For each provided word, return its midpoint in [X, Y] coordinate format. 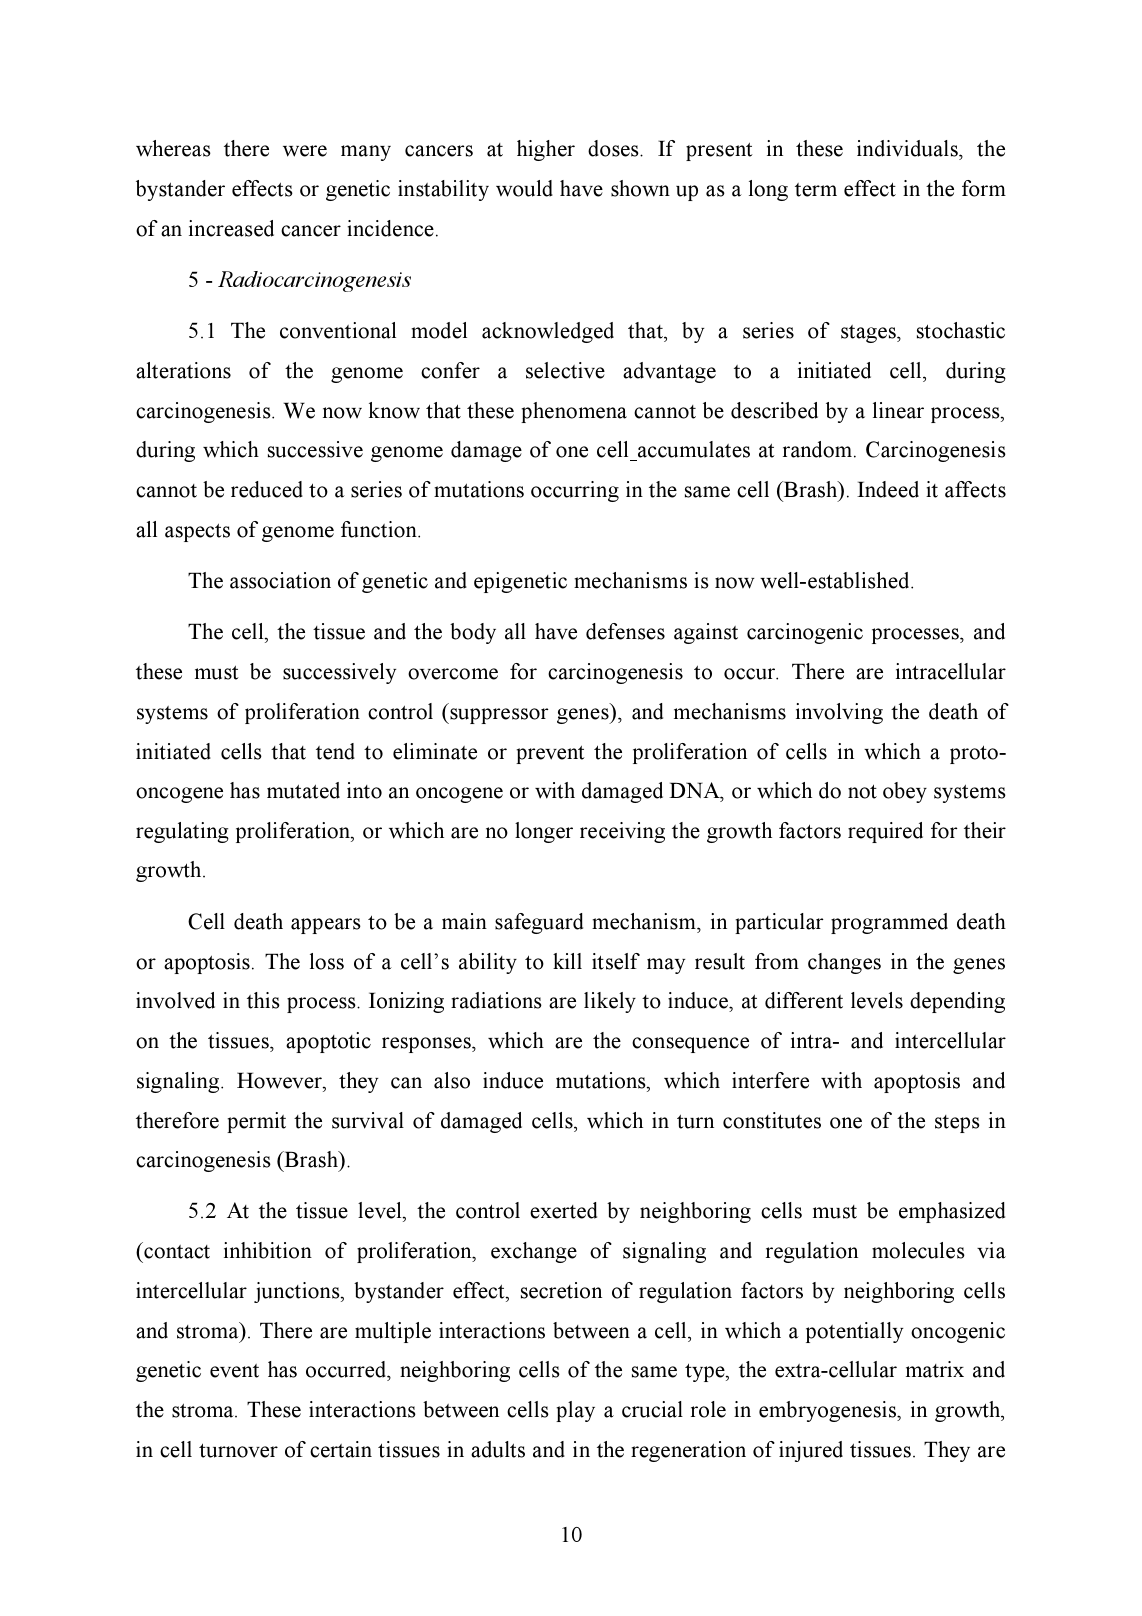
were [305, 151]
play [575, 1411]
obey [905, 792]
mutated [303, 790]
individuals [908, 150]
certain [341, 1449]
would [524, 188]
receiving [622, 832]
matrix [935, 1369]
